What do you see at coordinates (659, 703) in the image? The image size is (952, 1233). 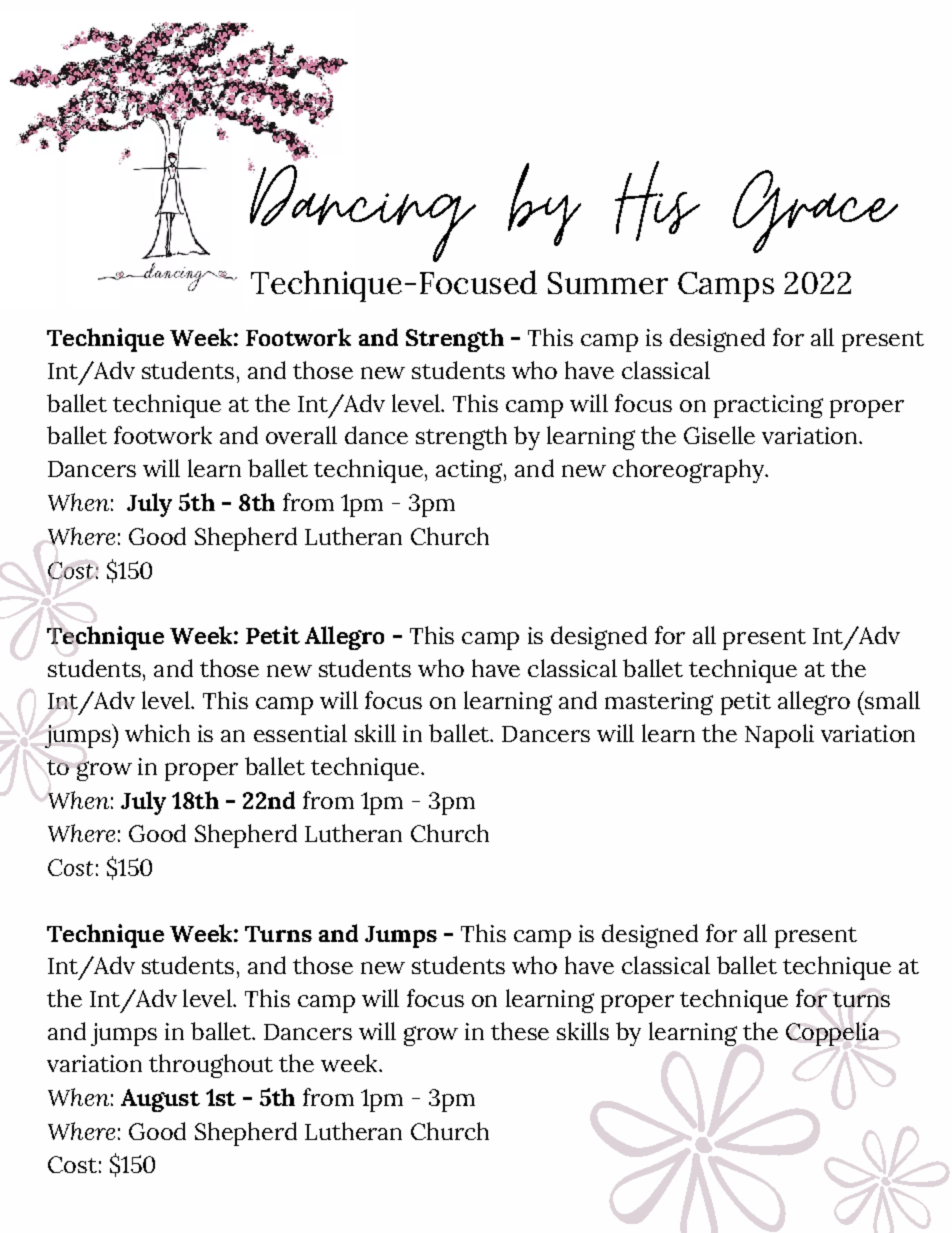 I see `mastering` at bounding box center [659, 703].
